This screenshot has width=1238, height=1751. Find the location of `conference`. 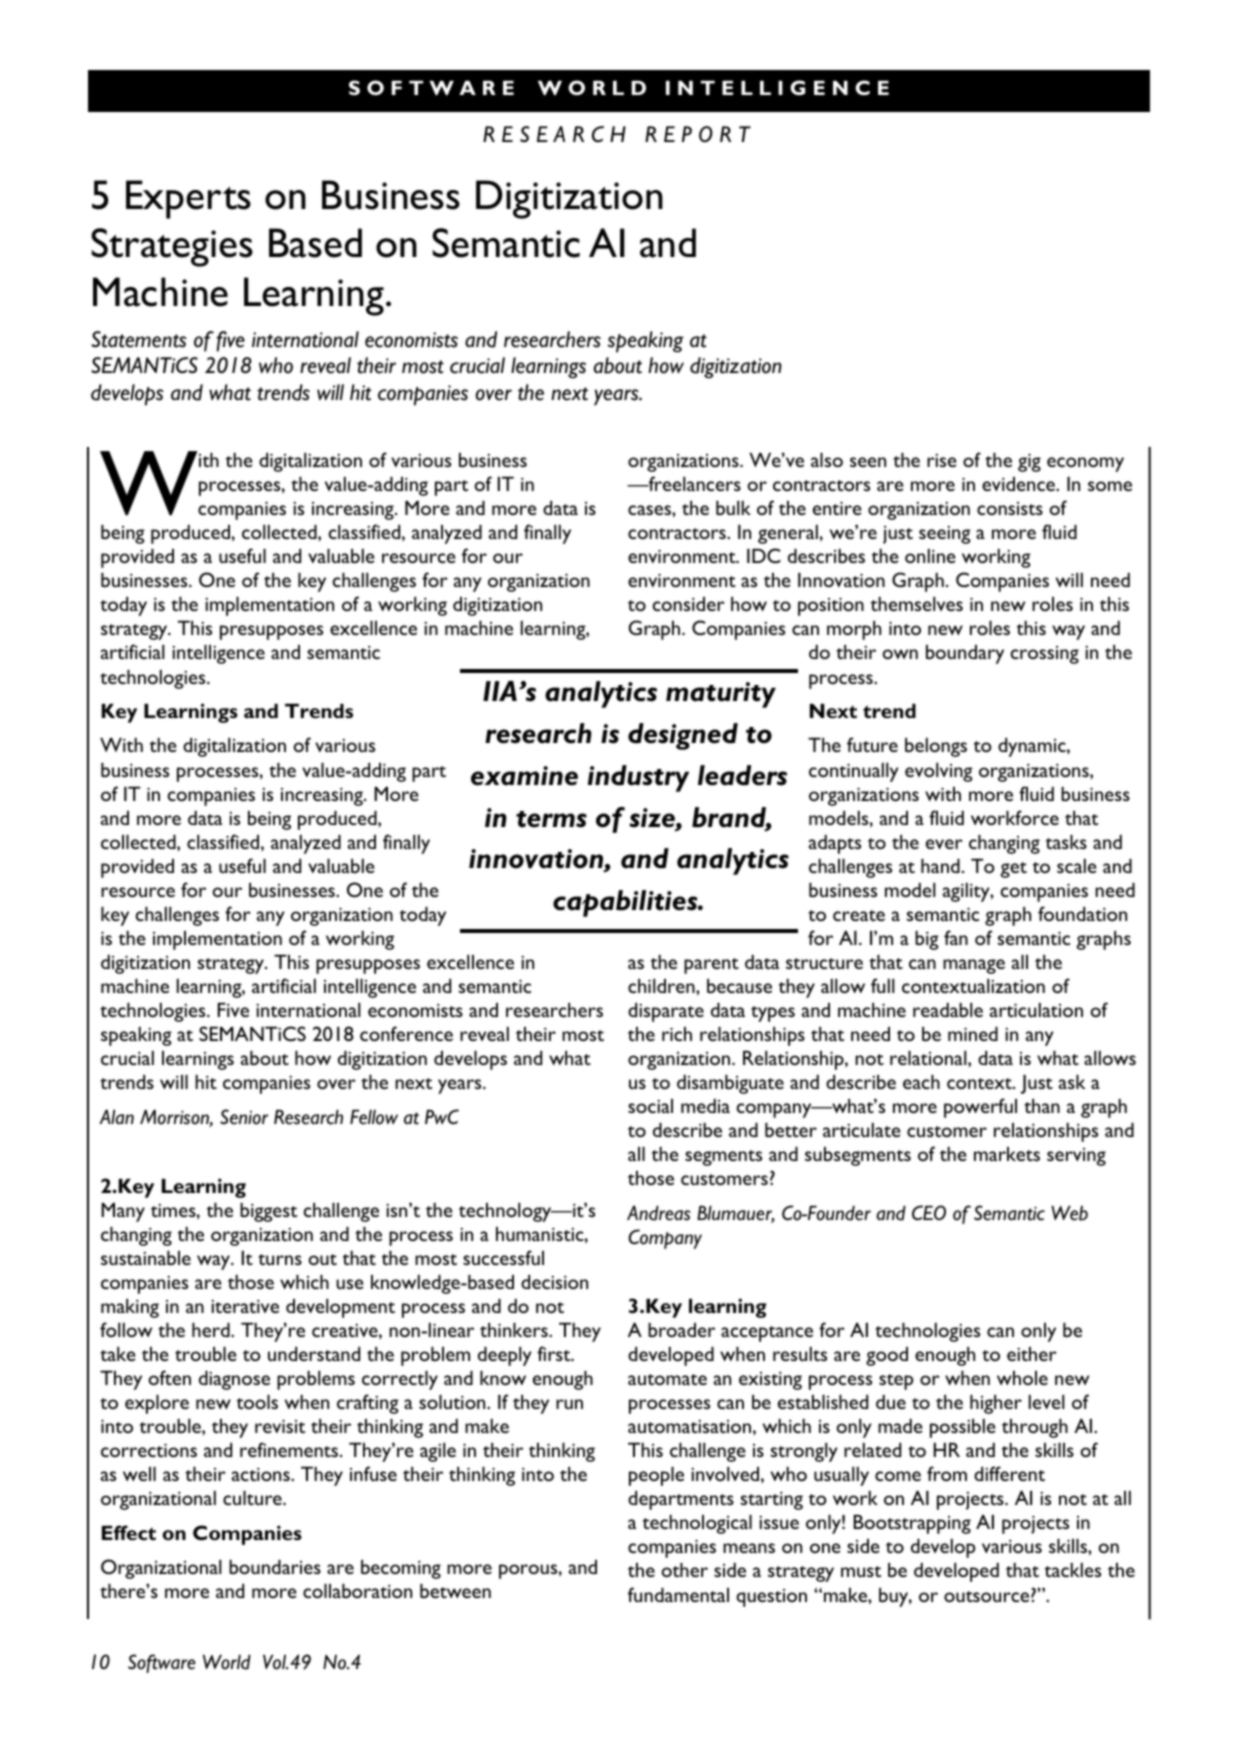

conference is located at coordinates (406, 1033).
